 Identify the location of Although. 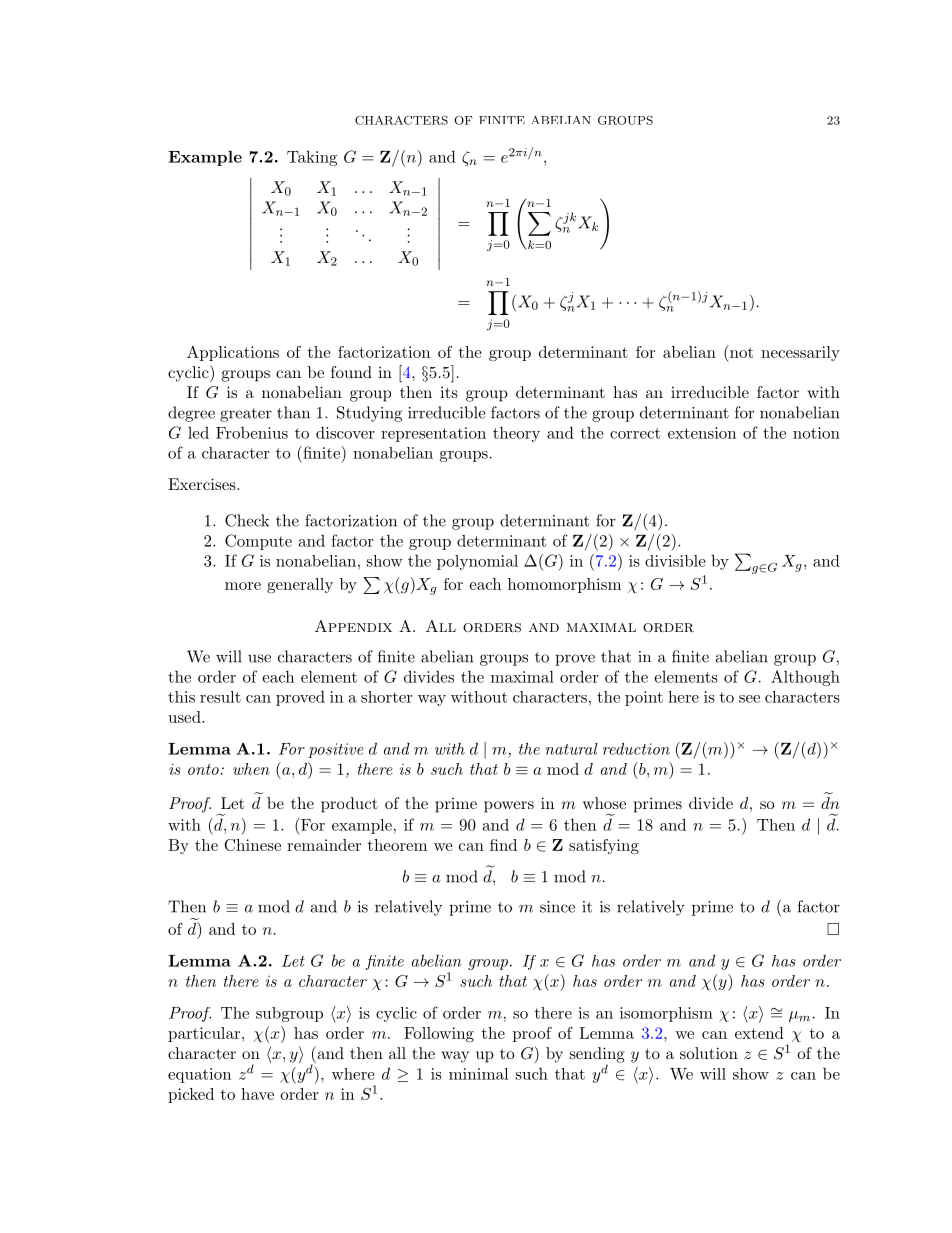
(805, 678).
